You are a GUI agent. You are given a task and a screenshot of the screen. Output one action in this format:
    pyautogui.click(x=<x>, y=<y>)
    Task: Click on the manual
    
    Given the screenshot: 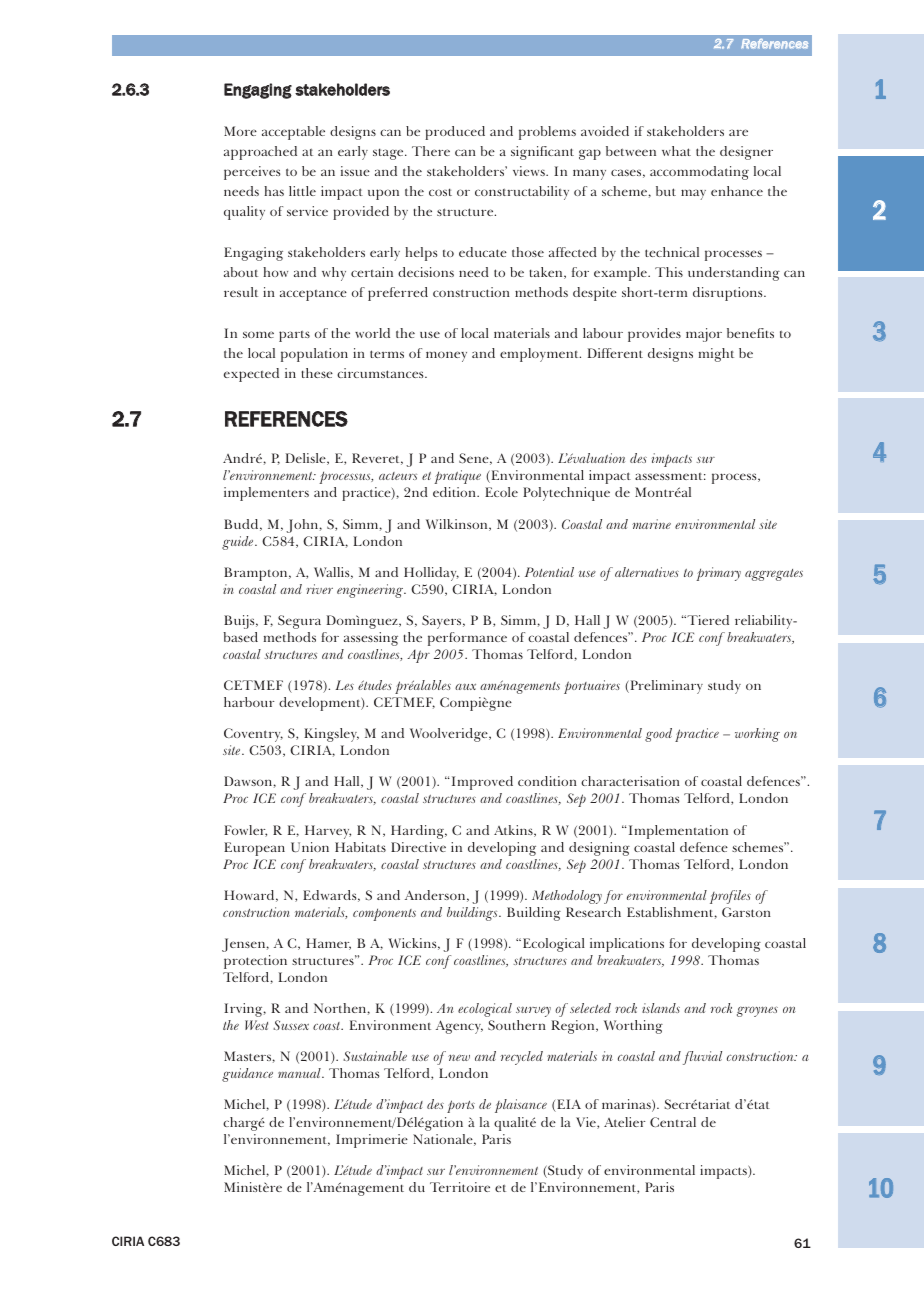 What is the action you would take?
    pyautogui.click(x=300, y=1073)
